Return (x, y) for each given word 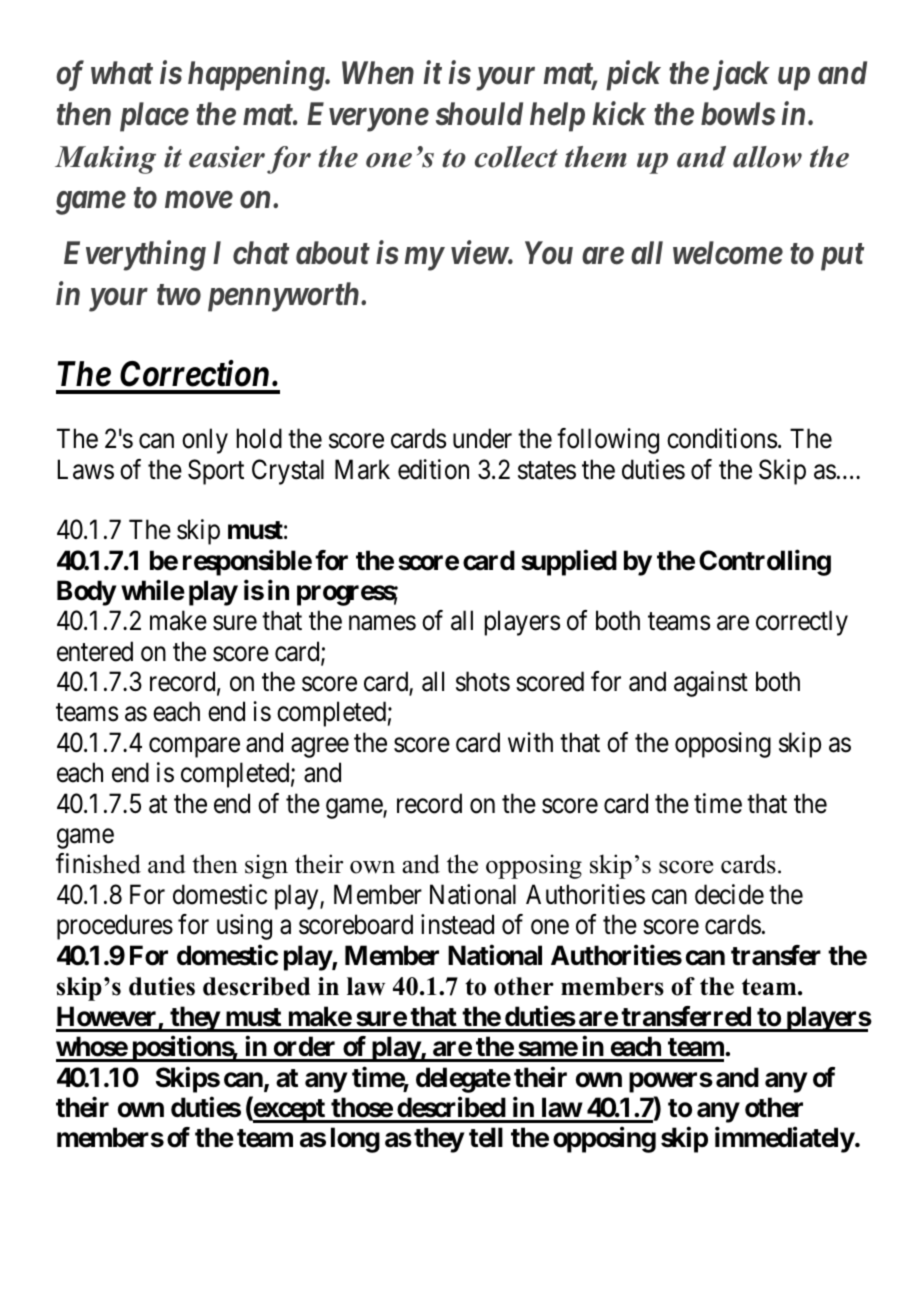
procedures (115, 927)
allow (767, 157)
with (530, 742)
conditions (722, 438)
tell (486, 1137)
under (482, 438)
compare (194, 748)
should (479, 114)
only (205, 441)
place (154, 117)
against (711, 684)
